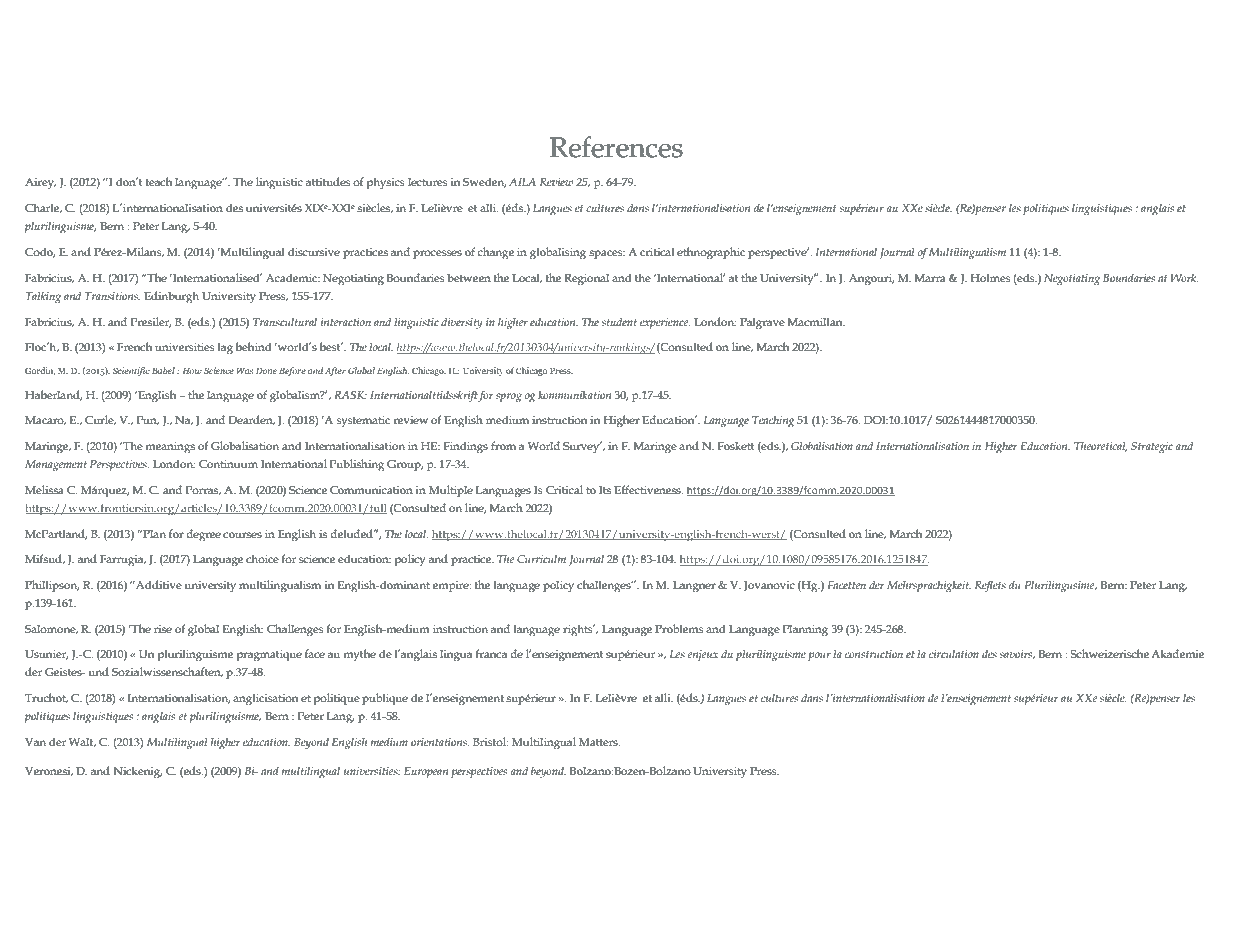  What do you see at coordinates (954, 654) in the screenshot?
I see `circulation` at bounding box center [954, 654].
